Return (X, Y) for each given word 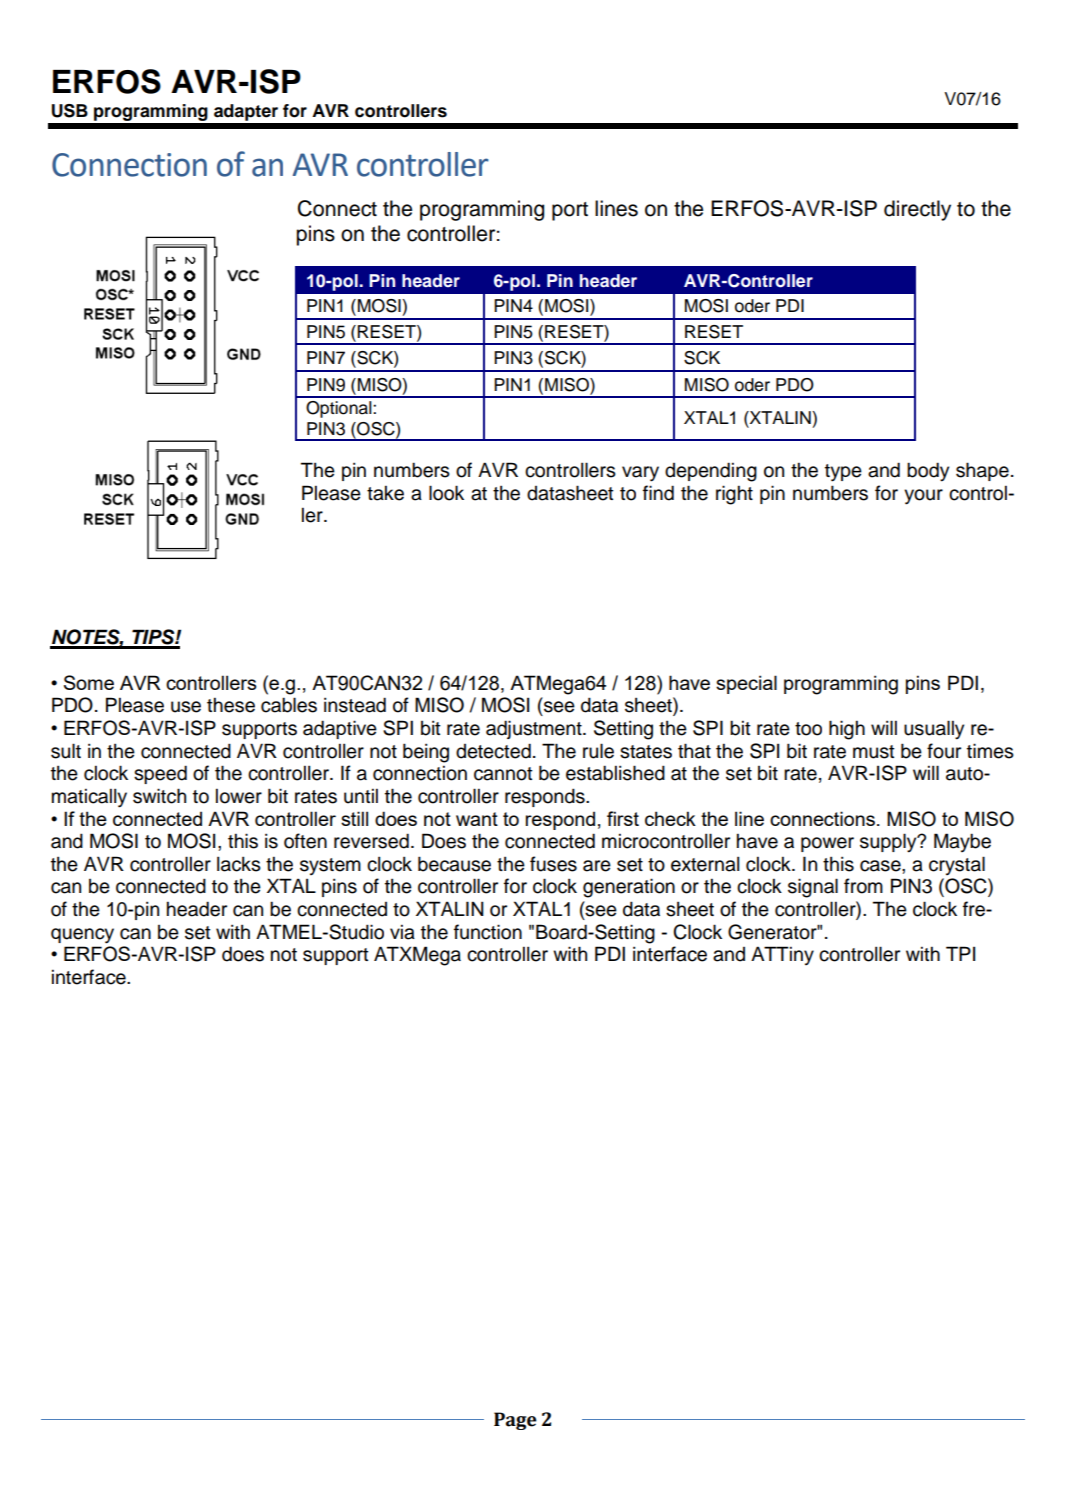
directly (917, 210)
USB (70, 111)
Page (515, 1421)
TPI (960, 953)
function (488, 932)
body (928, 472)
